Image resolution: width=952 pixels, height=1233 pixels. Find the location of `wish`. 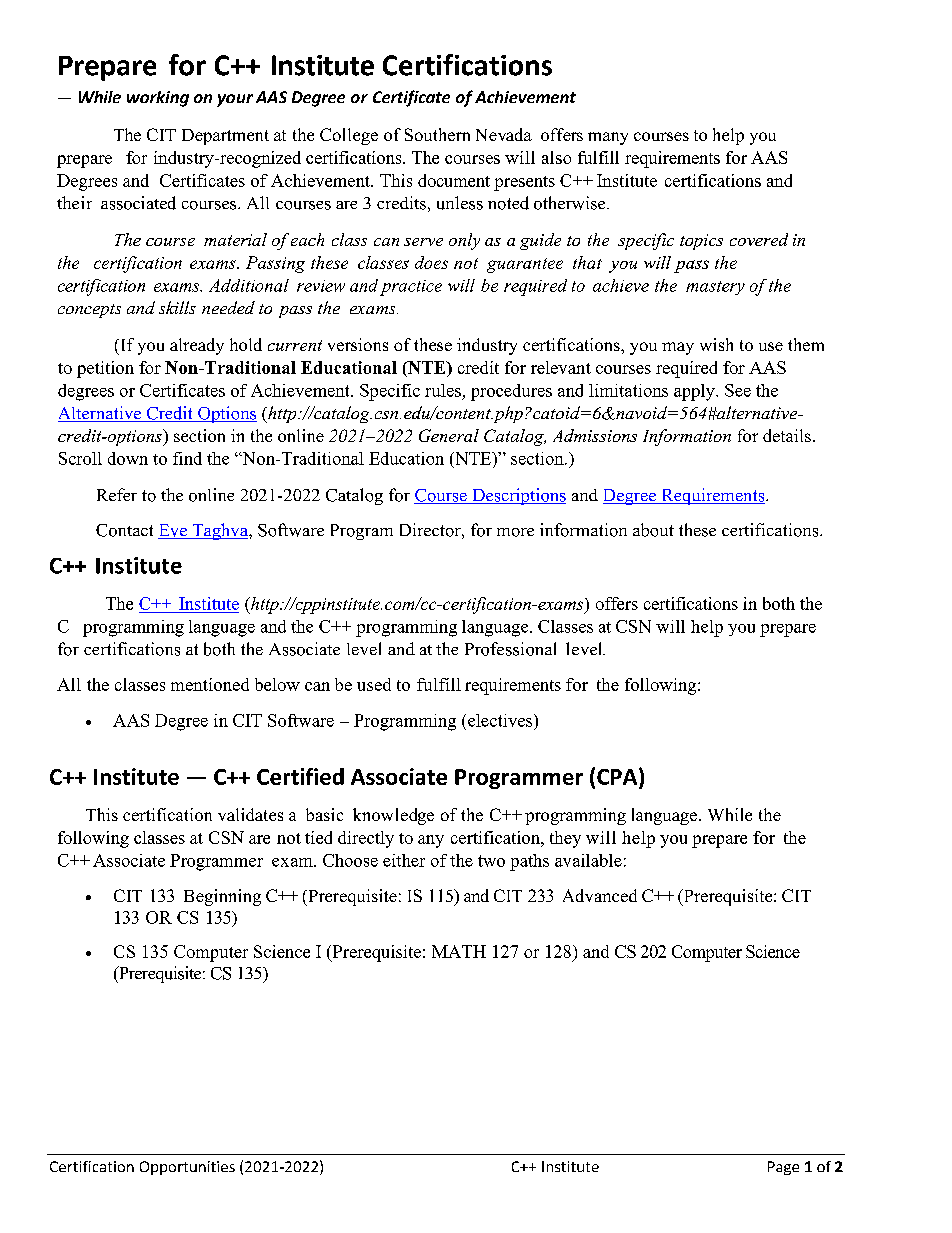

wish is located at coordinates (716, 344).
